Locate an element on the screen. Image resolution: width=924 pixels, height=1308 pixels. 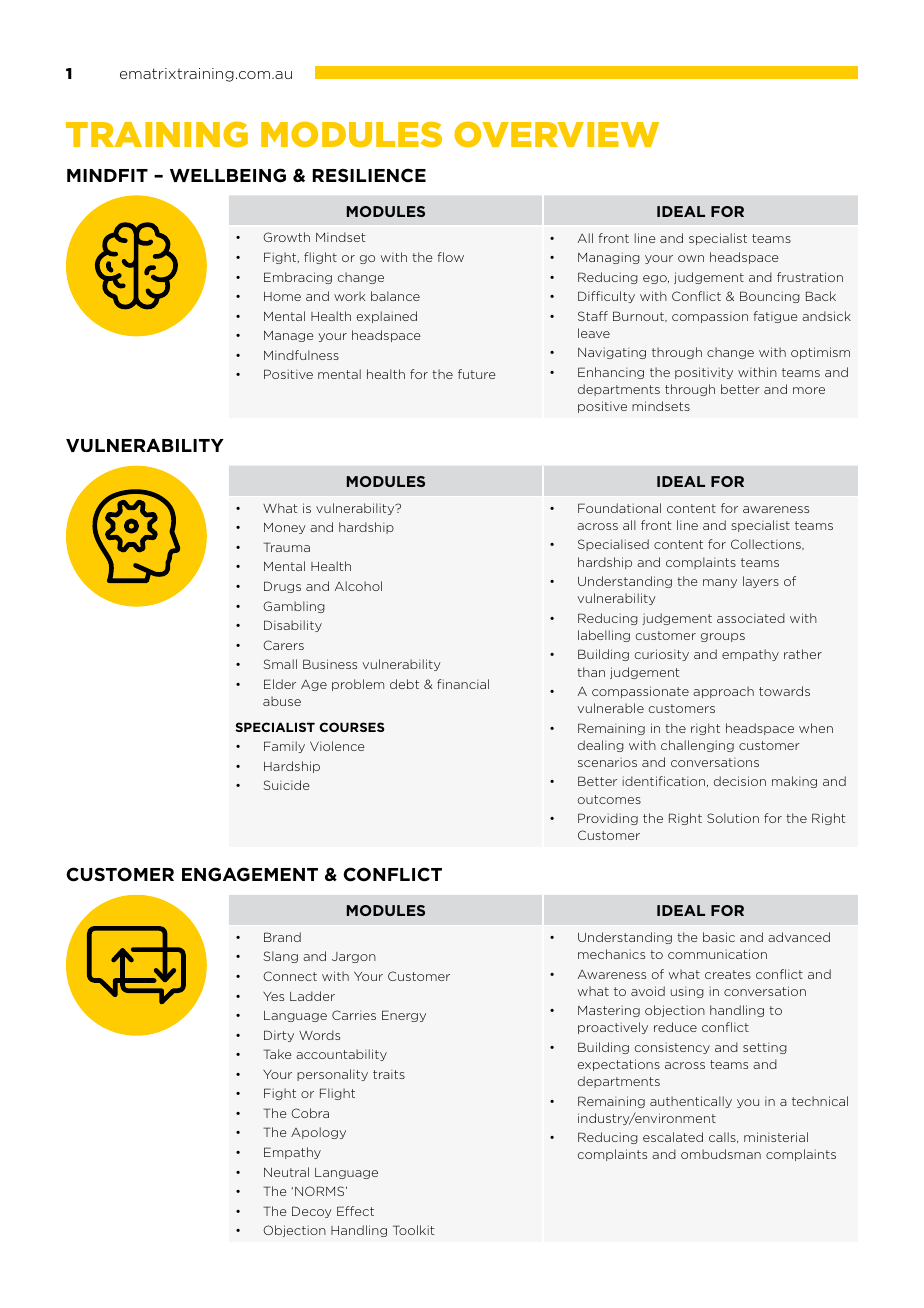
ombudsman is located at coordinates (721, 1154).
